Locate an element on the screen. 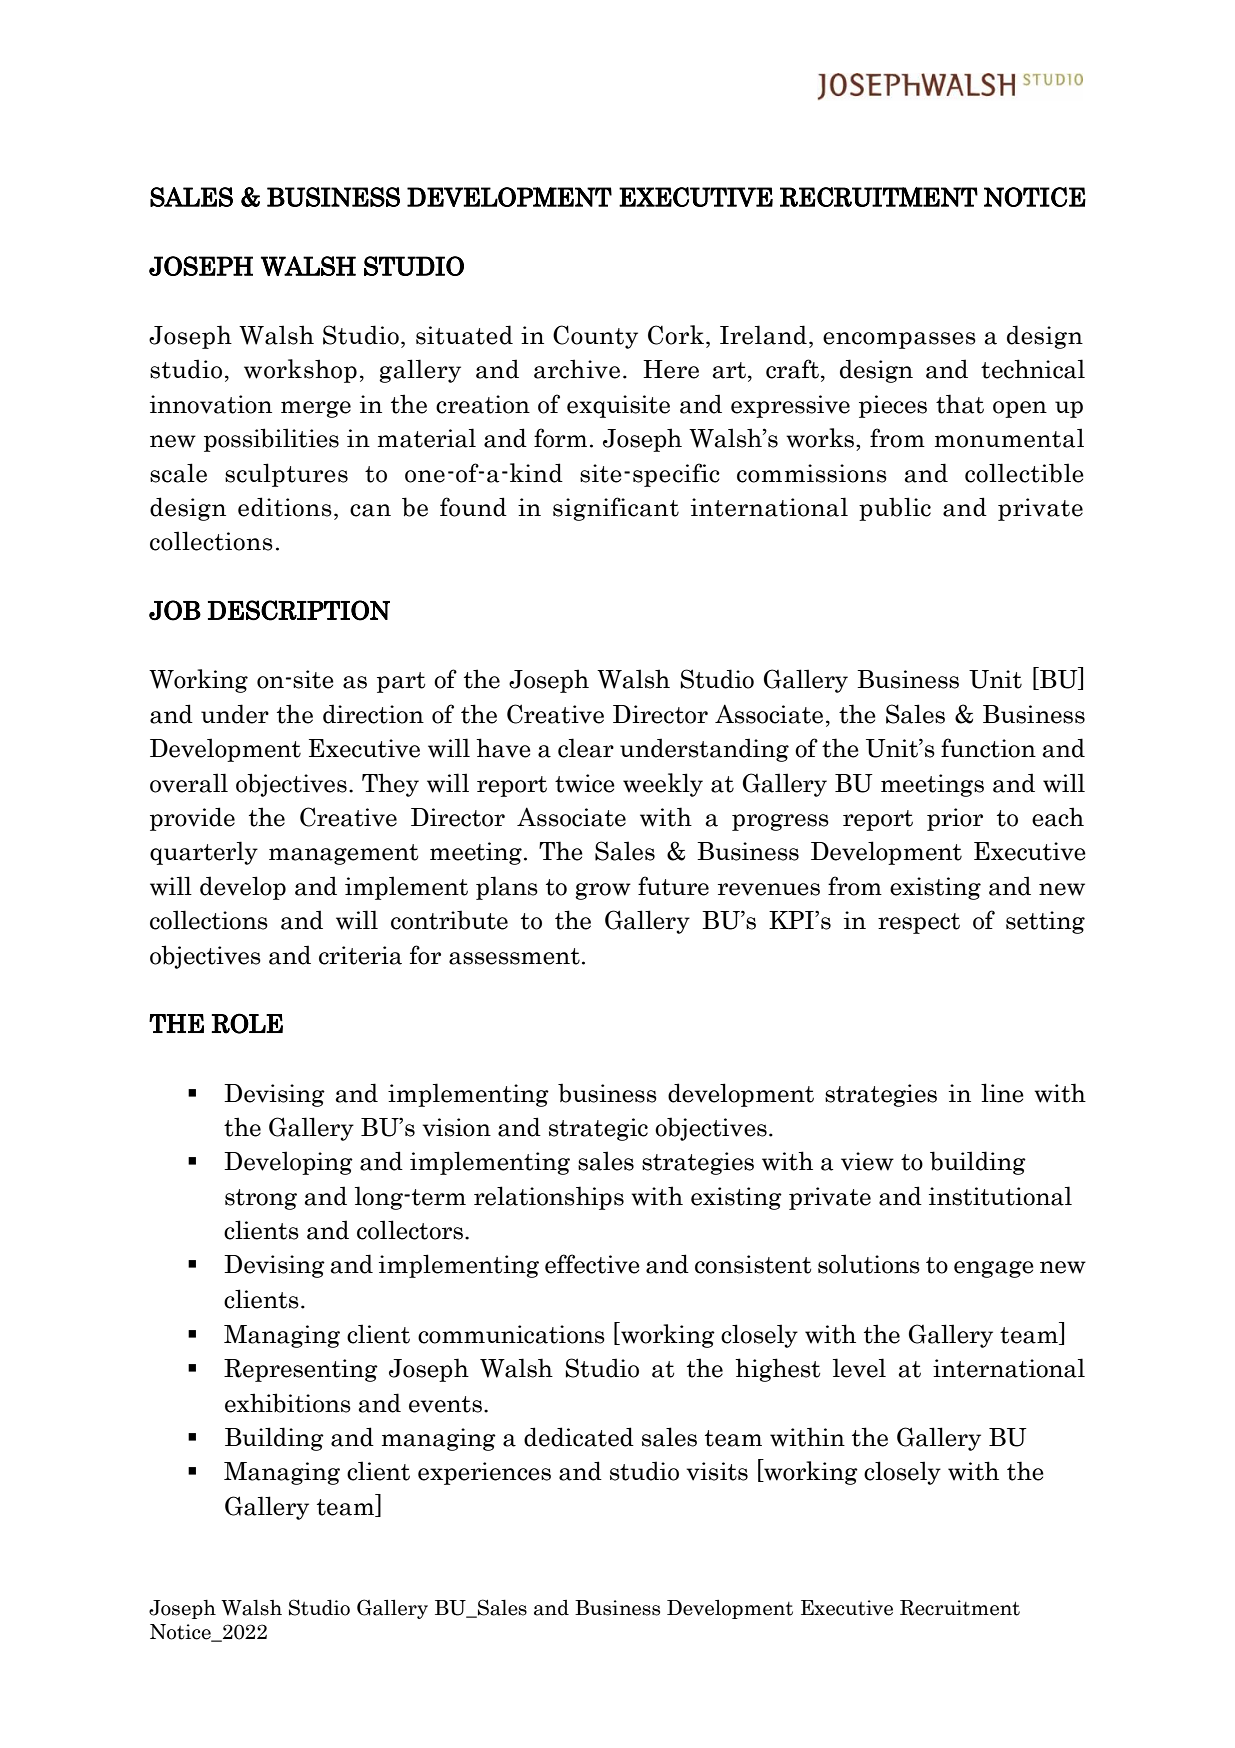 This screenshot has width=1235, height=1748. that is located at coordinates (960, 404).
